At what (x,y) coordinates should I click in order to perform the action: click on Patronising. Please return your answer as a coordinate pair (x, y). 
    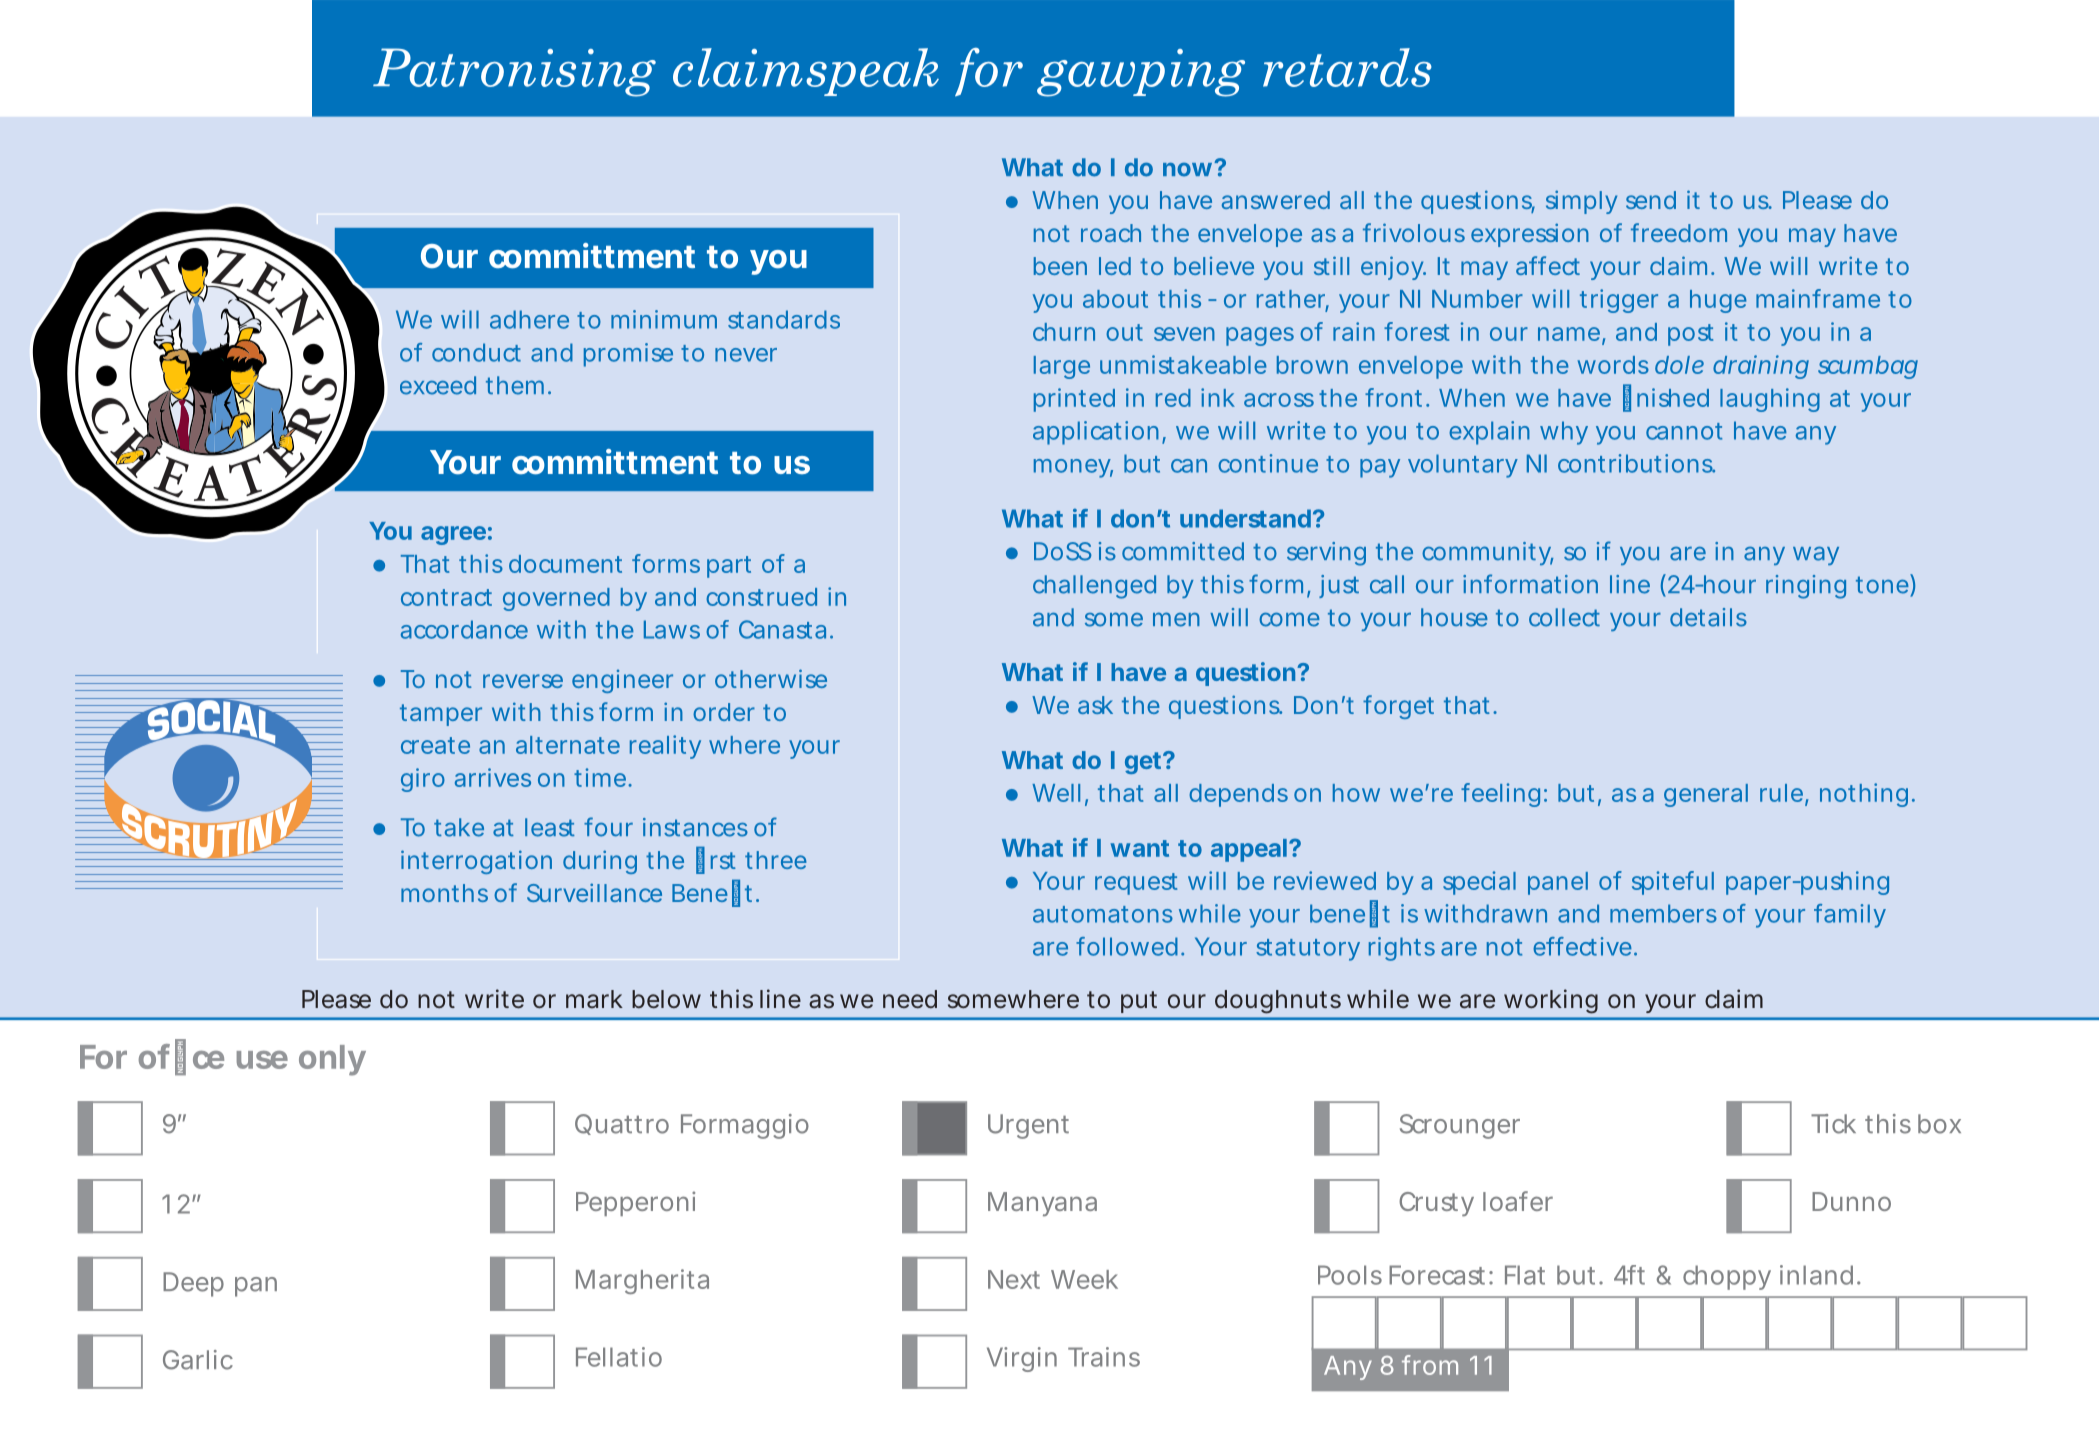
    Looking at the image, I should click on (514, 72).
